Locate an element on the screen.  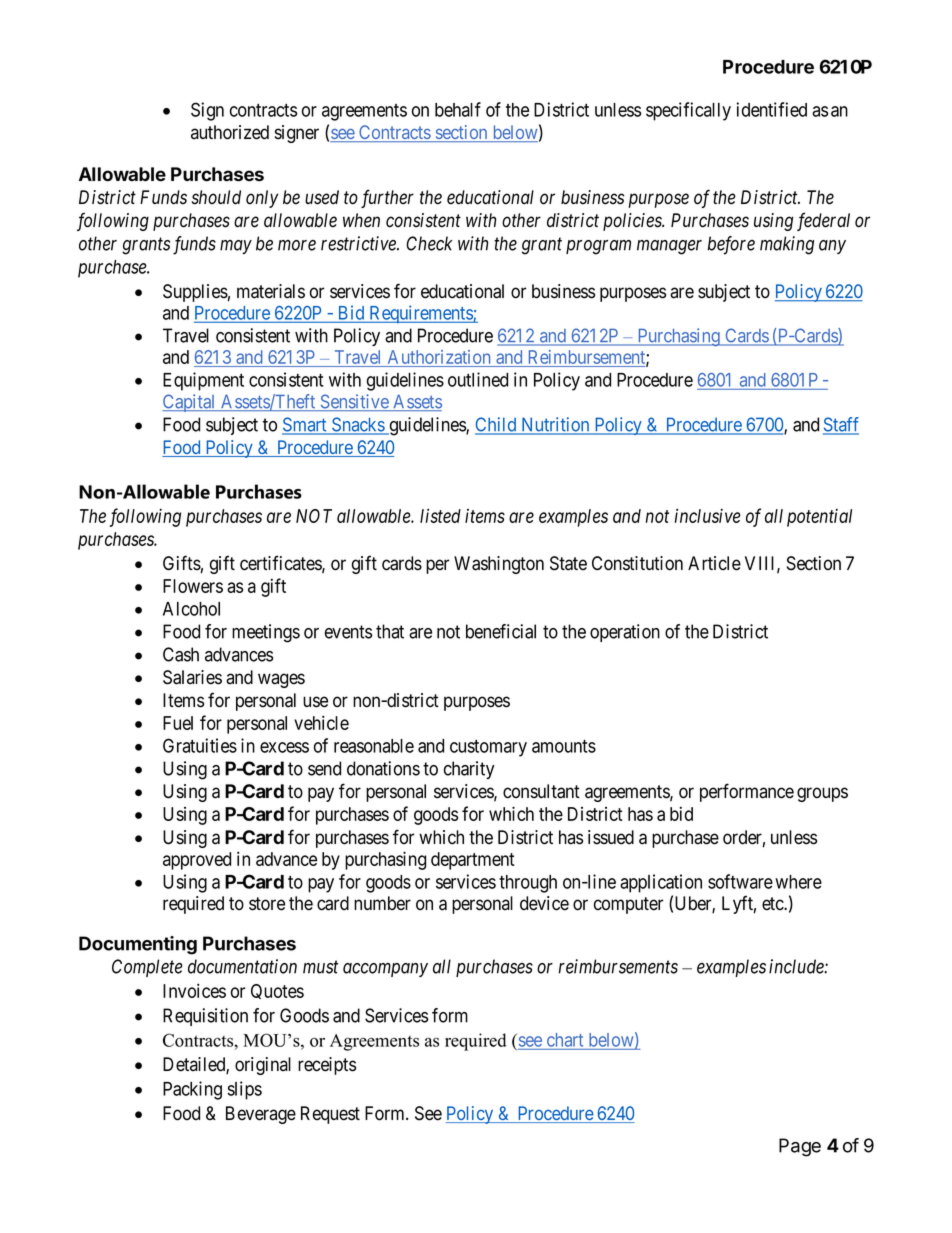
behalf is located at coordinates (458, 109).
